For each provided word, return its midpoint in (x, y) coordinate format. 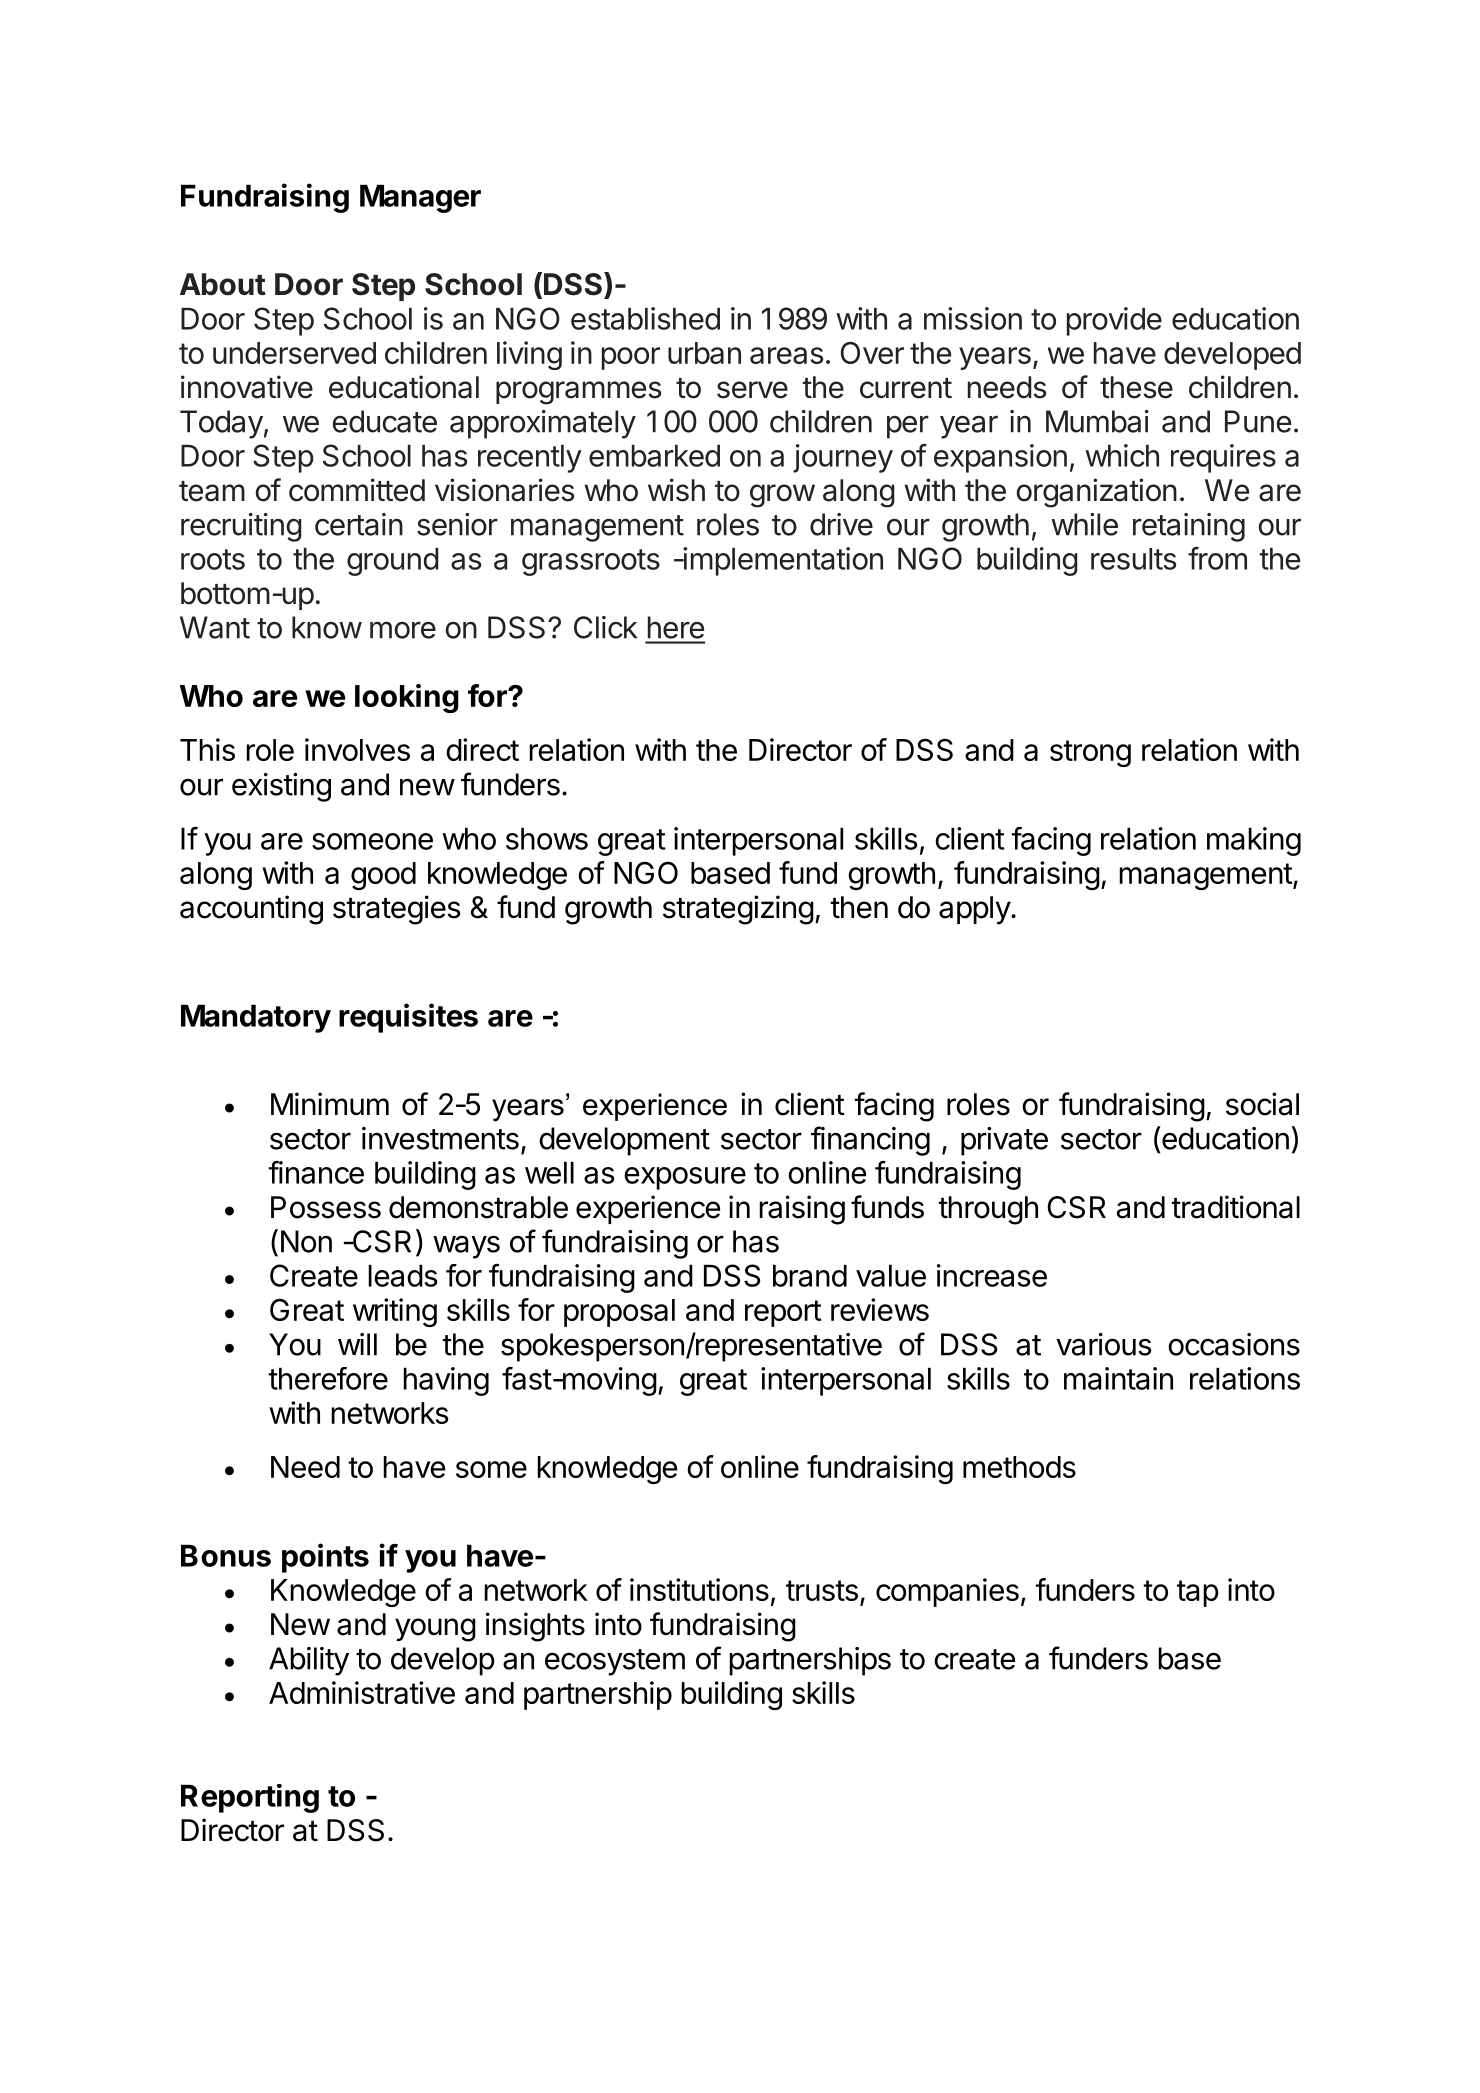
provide (1114, 321)
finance (316, 1172)
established (645, 318)
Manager (420, 198)
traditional (1235, 1207)
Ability (309, 1661)
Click (605, 627)
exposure (685, 1178)
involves (357, 749)
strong (1090, 753)
